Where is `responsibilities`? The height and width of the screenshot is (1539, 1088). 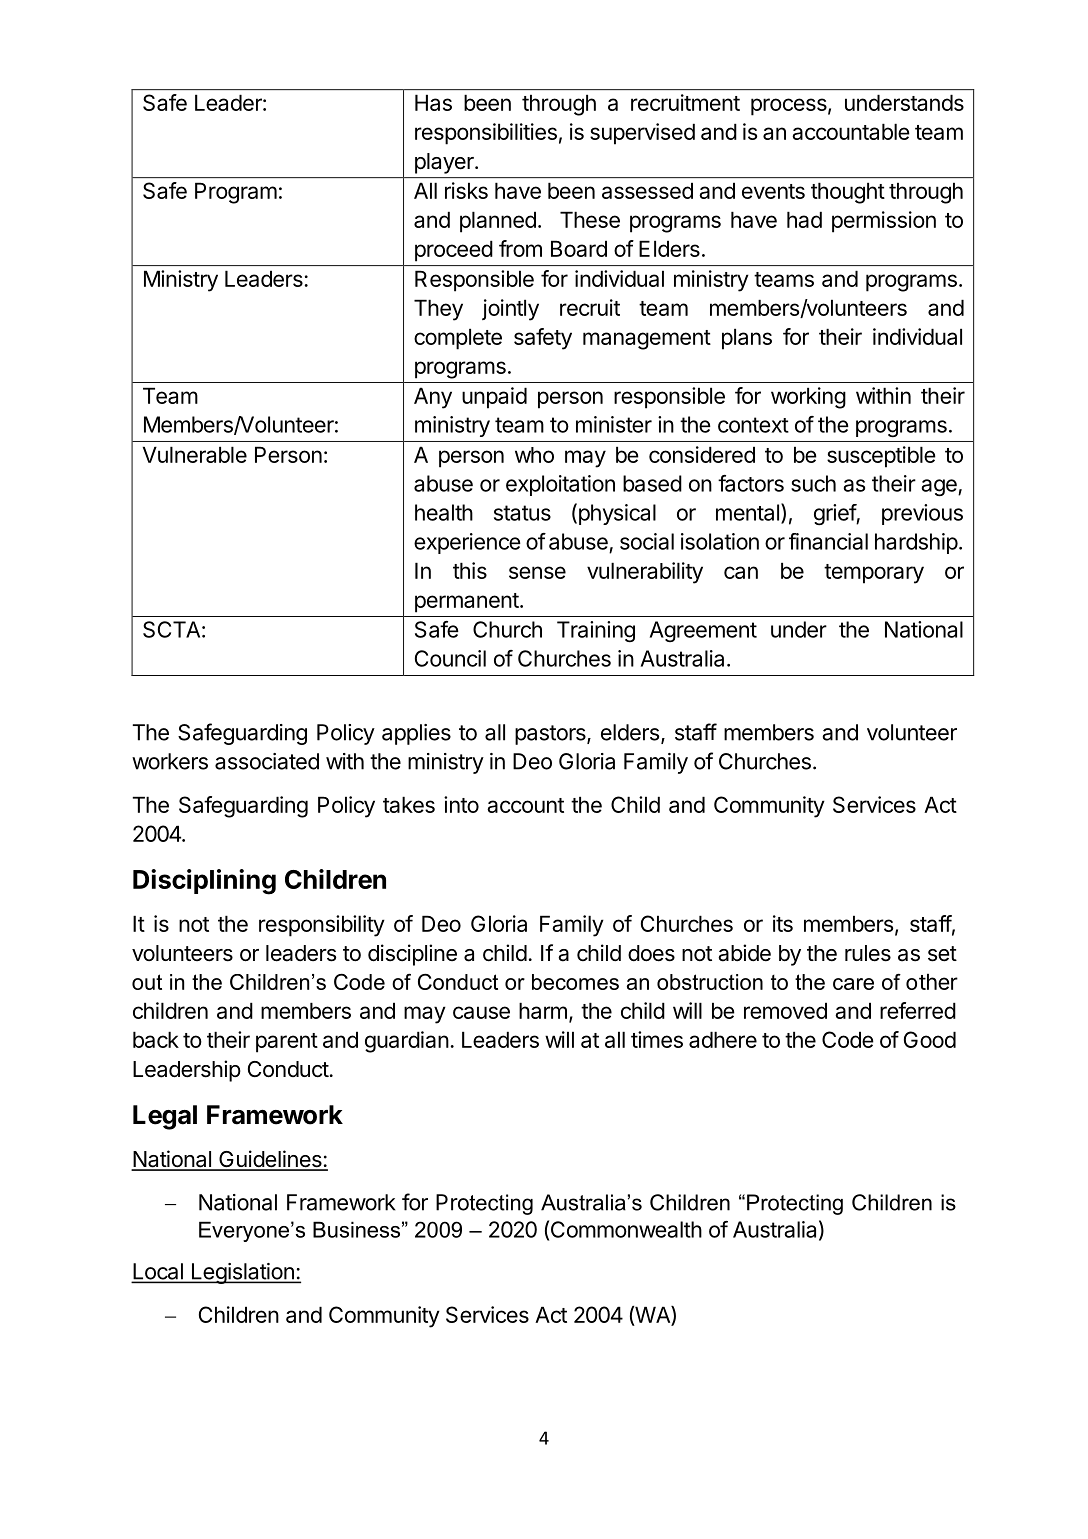
responsibilities is located at coordinates (486, 134).
